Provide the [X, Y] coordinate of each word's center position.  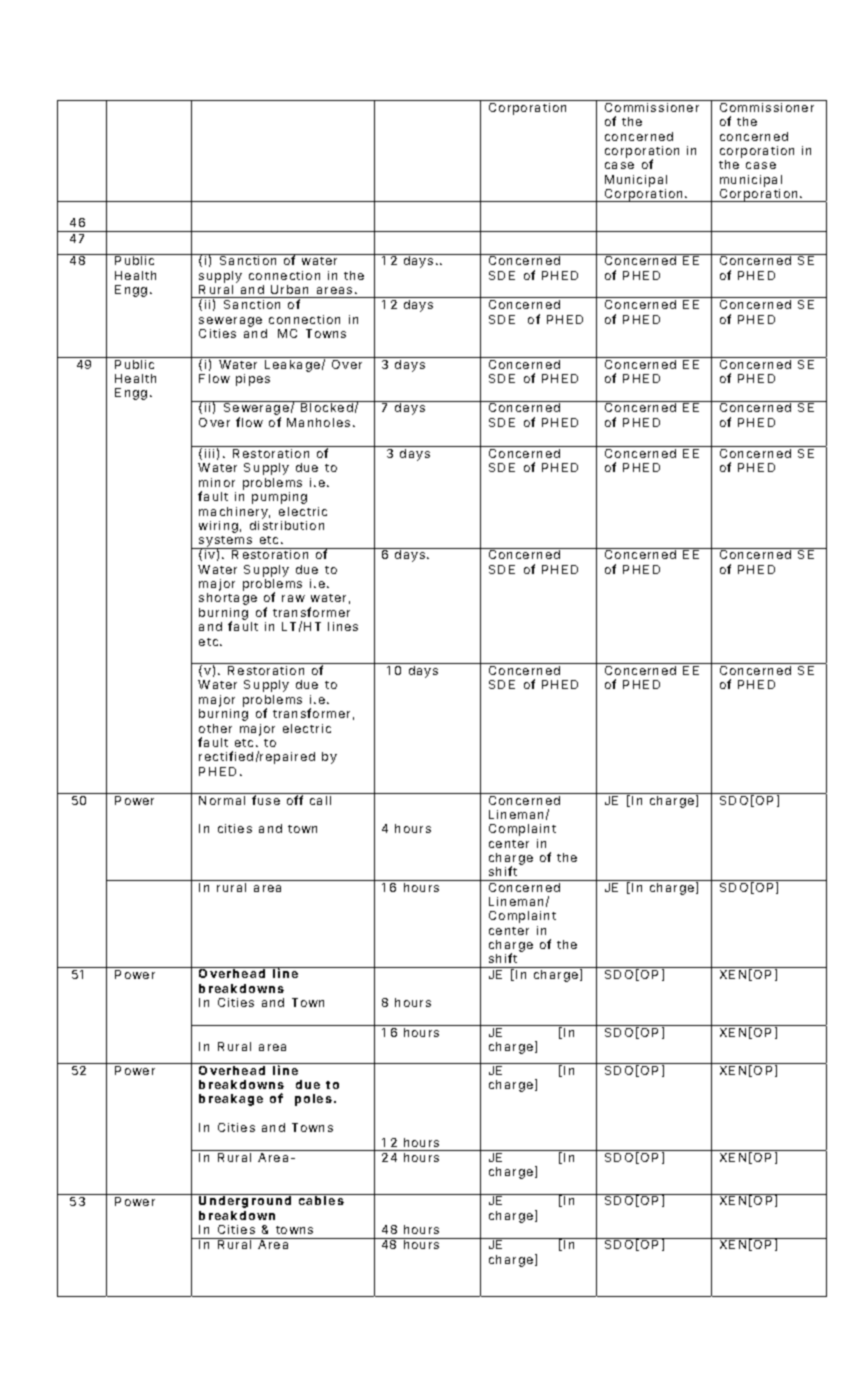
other [215, 728]
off [295, 800]
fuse [266, 800]
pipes [253, 380]
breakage [231, 1100]
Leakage [292, 366]
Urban [289, 289]
